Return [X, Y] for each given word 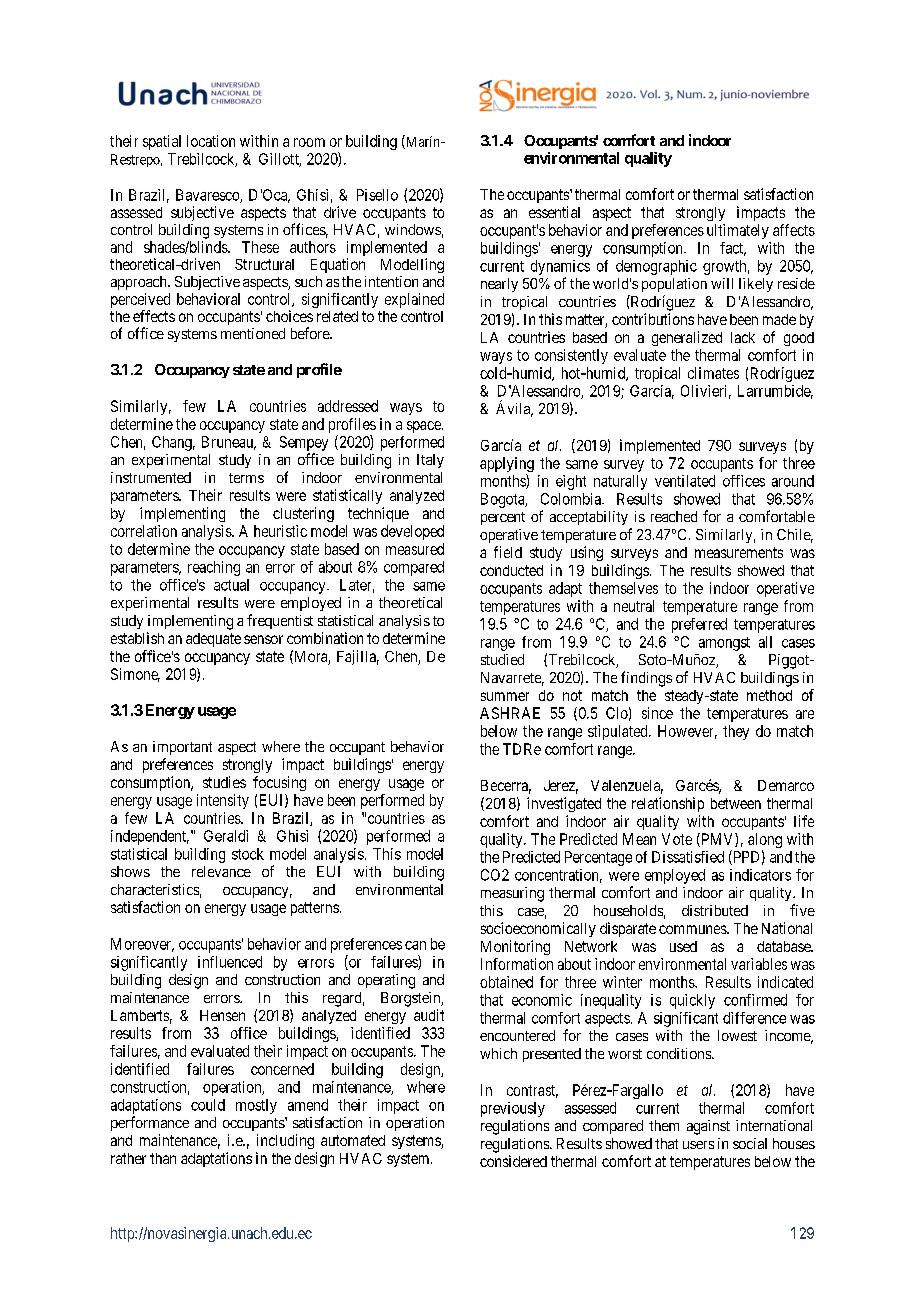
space [425, 427]
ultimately [738, 231]
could [208, 1105]
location [211, 141]
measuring [512, 894]
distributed [715, 910]
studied [502, 659]
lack [743, 337]
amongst [724, 644]
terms [246, 478]
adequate [213, 640]
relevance [221, 871]
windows [413, 229]
